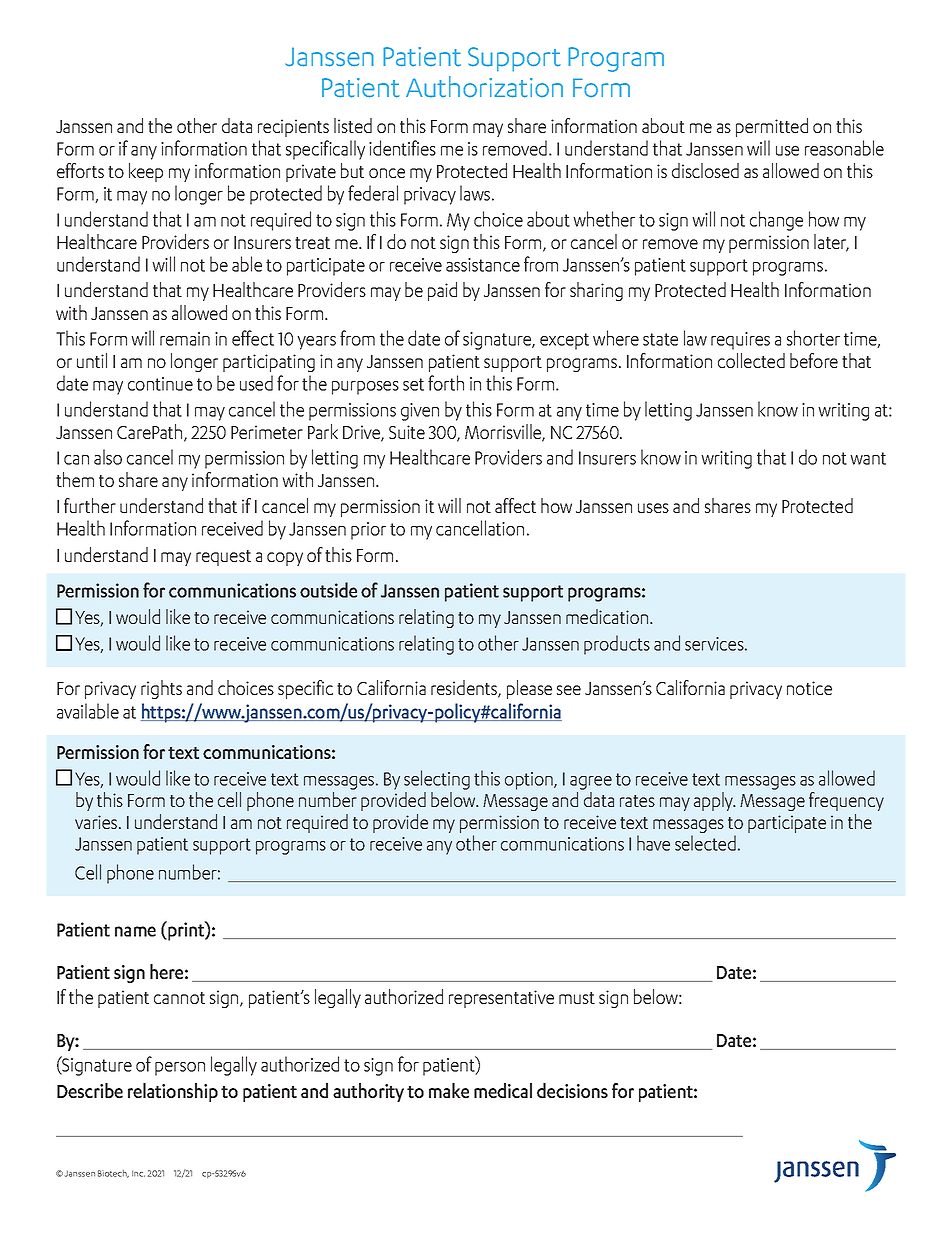  I want to click on selecting, so click(437, 780).
